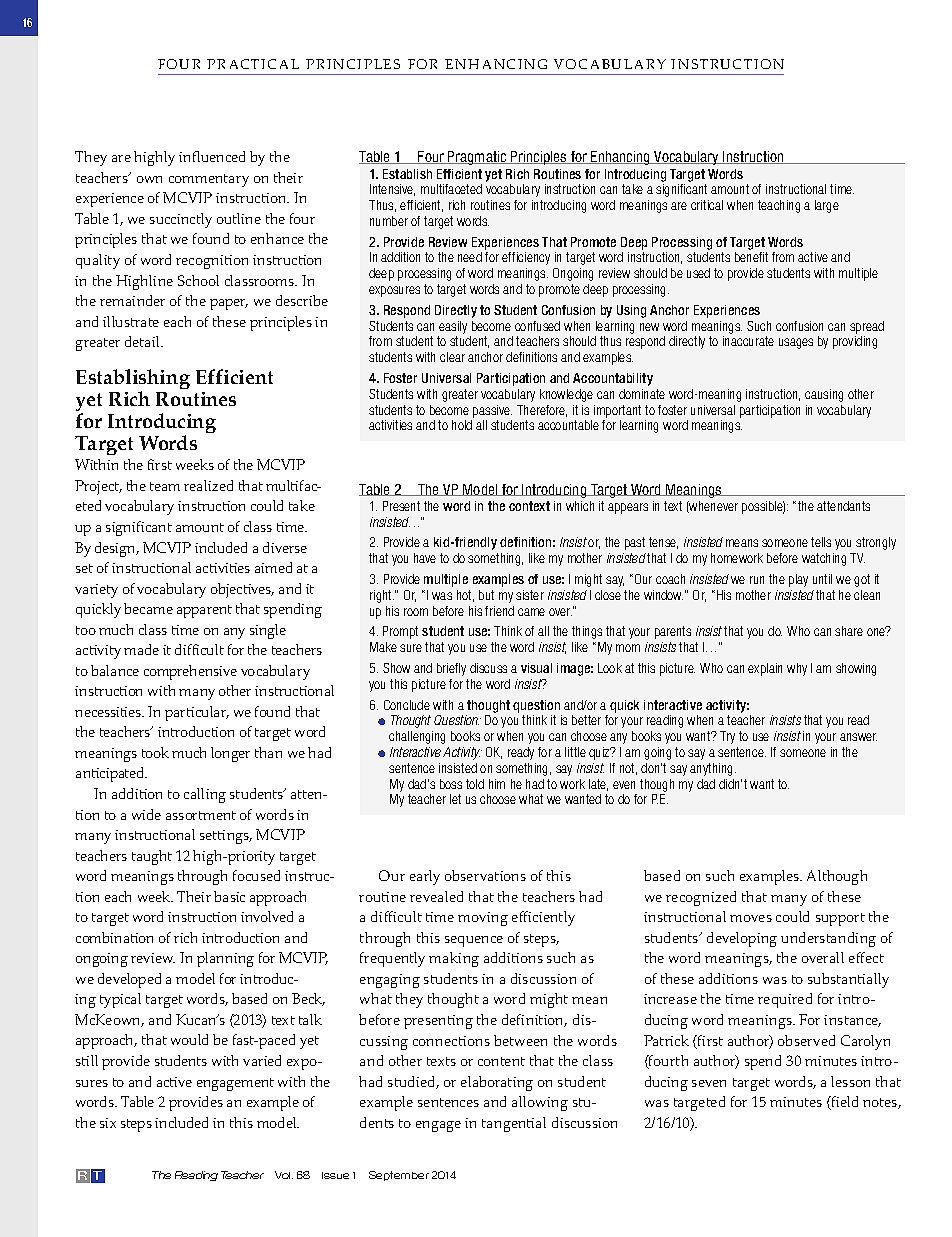 This screenshot has width=952, height=1237. I want to click on team, so click(165, 486).
